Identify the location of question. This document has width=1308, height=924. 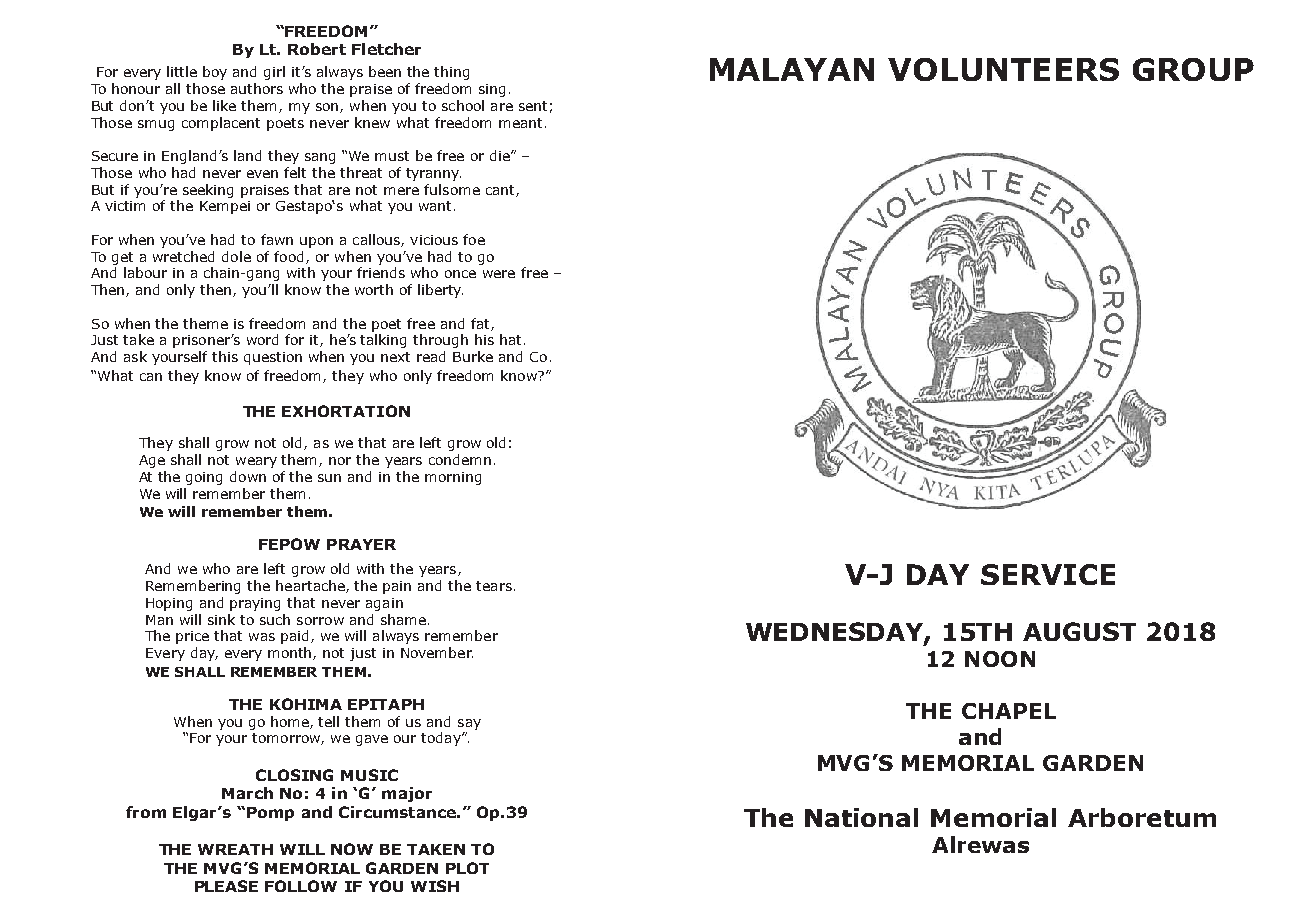
(273, 358).
